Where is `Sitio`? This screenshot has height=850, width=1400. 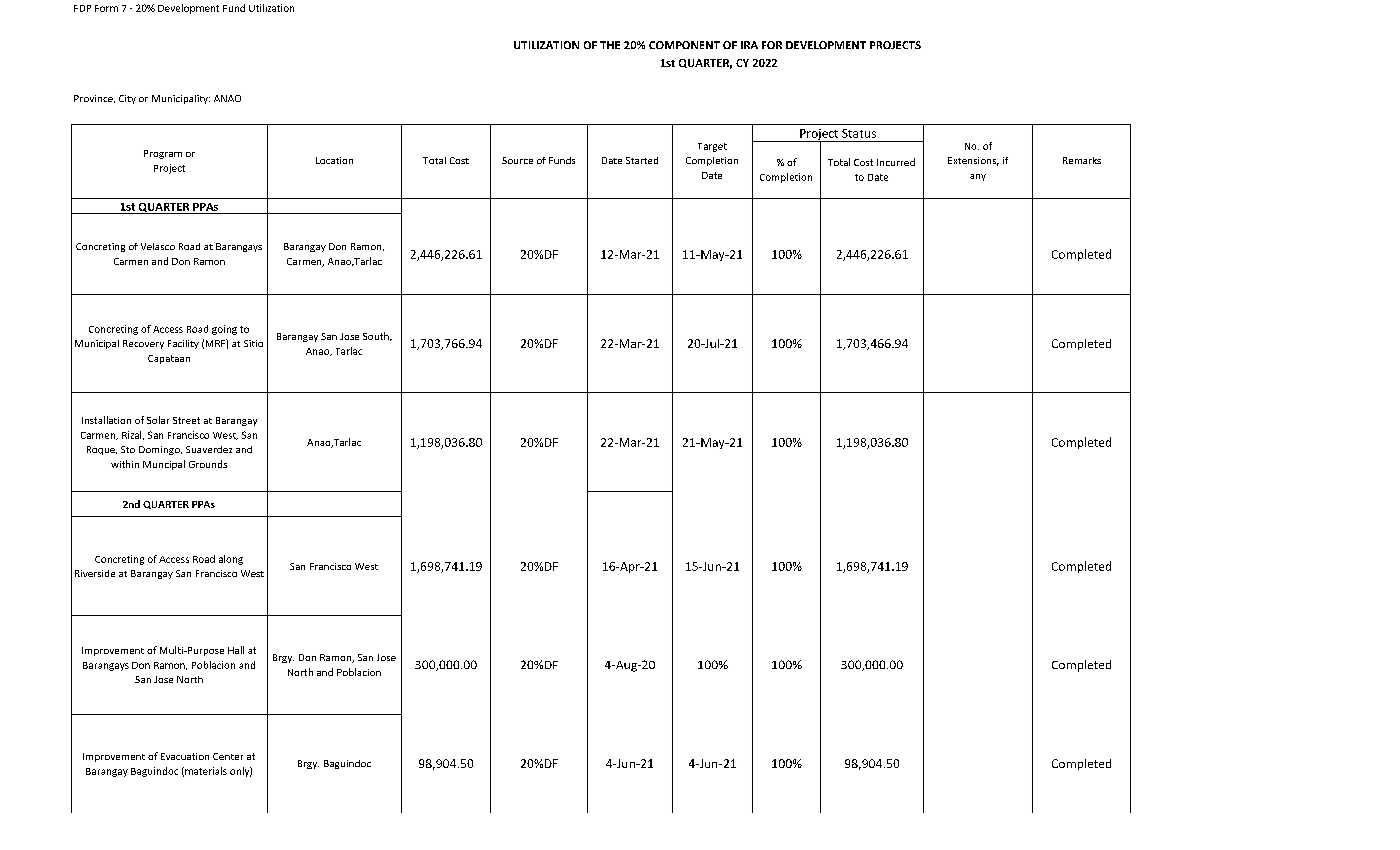
Sitio is located at coordinates (253, 343).
